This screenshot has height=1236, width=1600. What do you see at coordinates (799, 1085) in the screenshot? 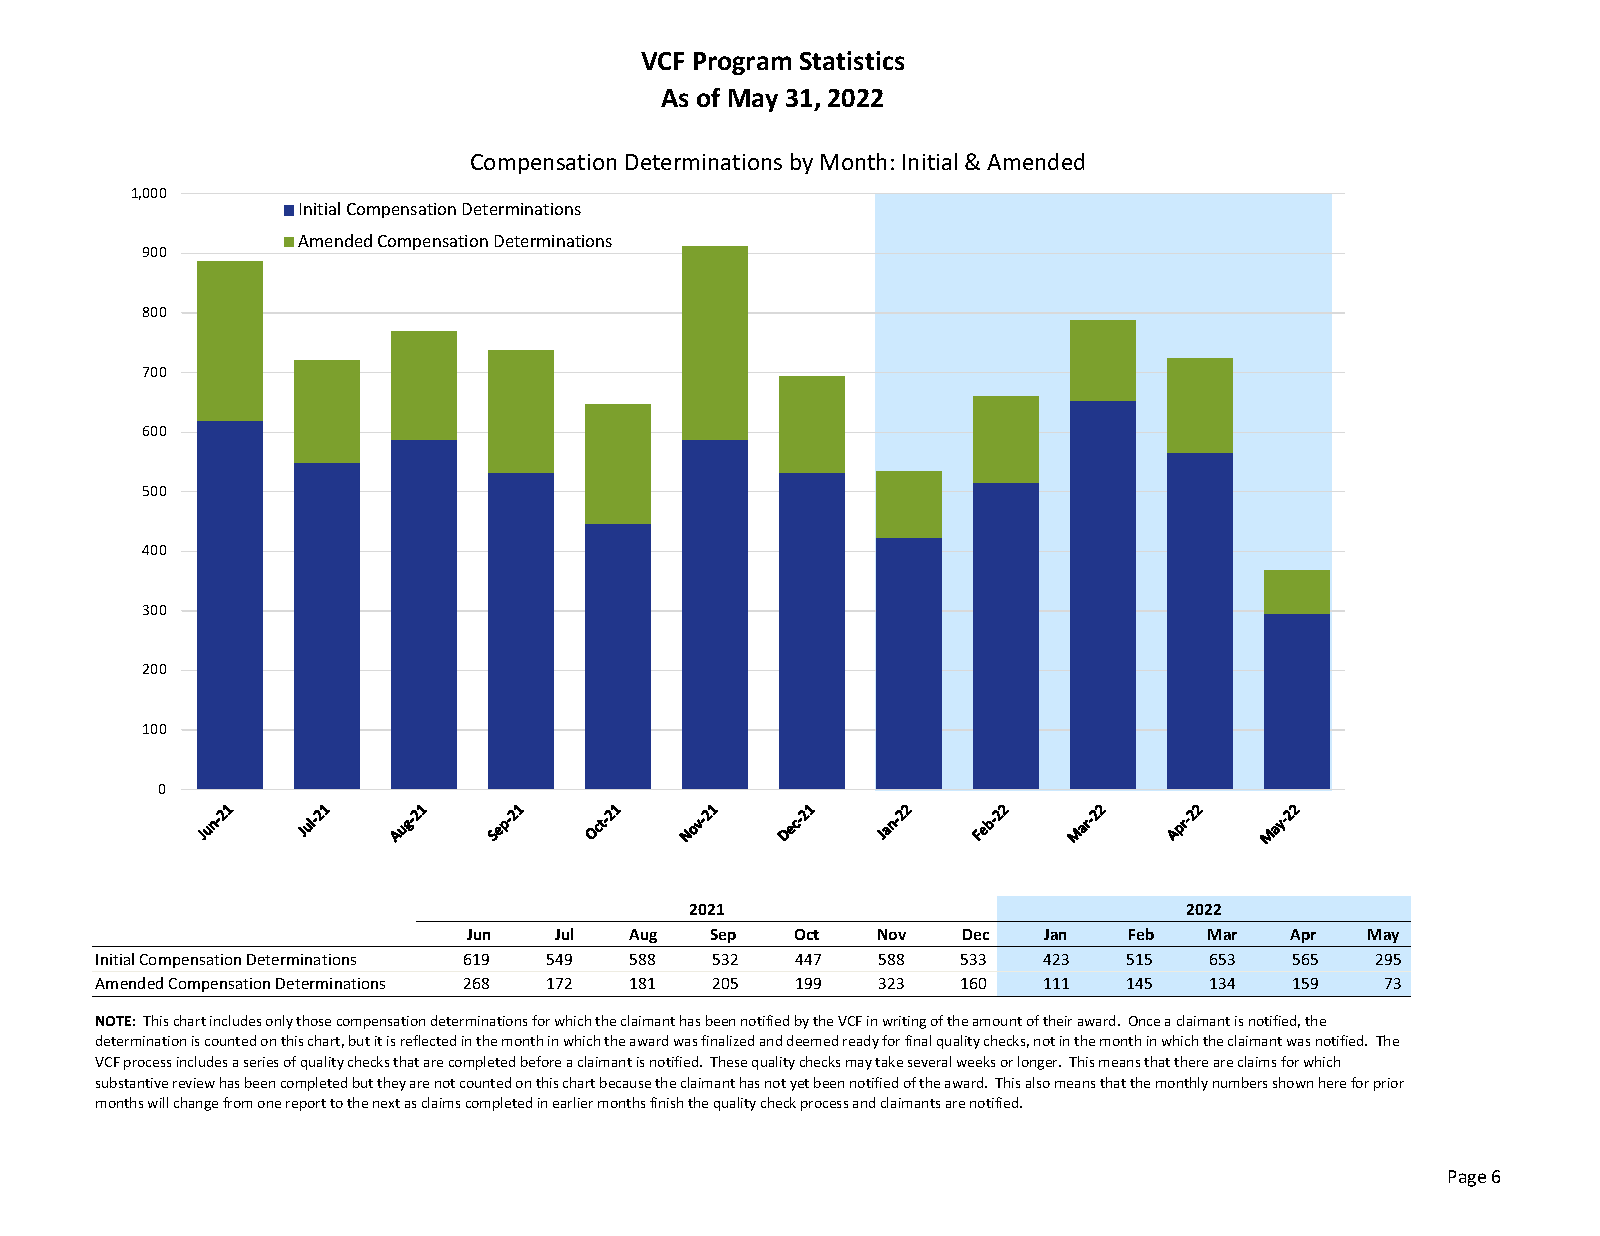
I see `yet` at bounding box center [799, 1085].
